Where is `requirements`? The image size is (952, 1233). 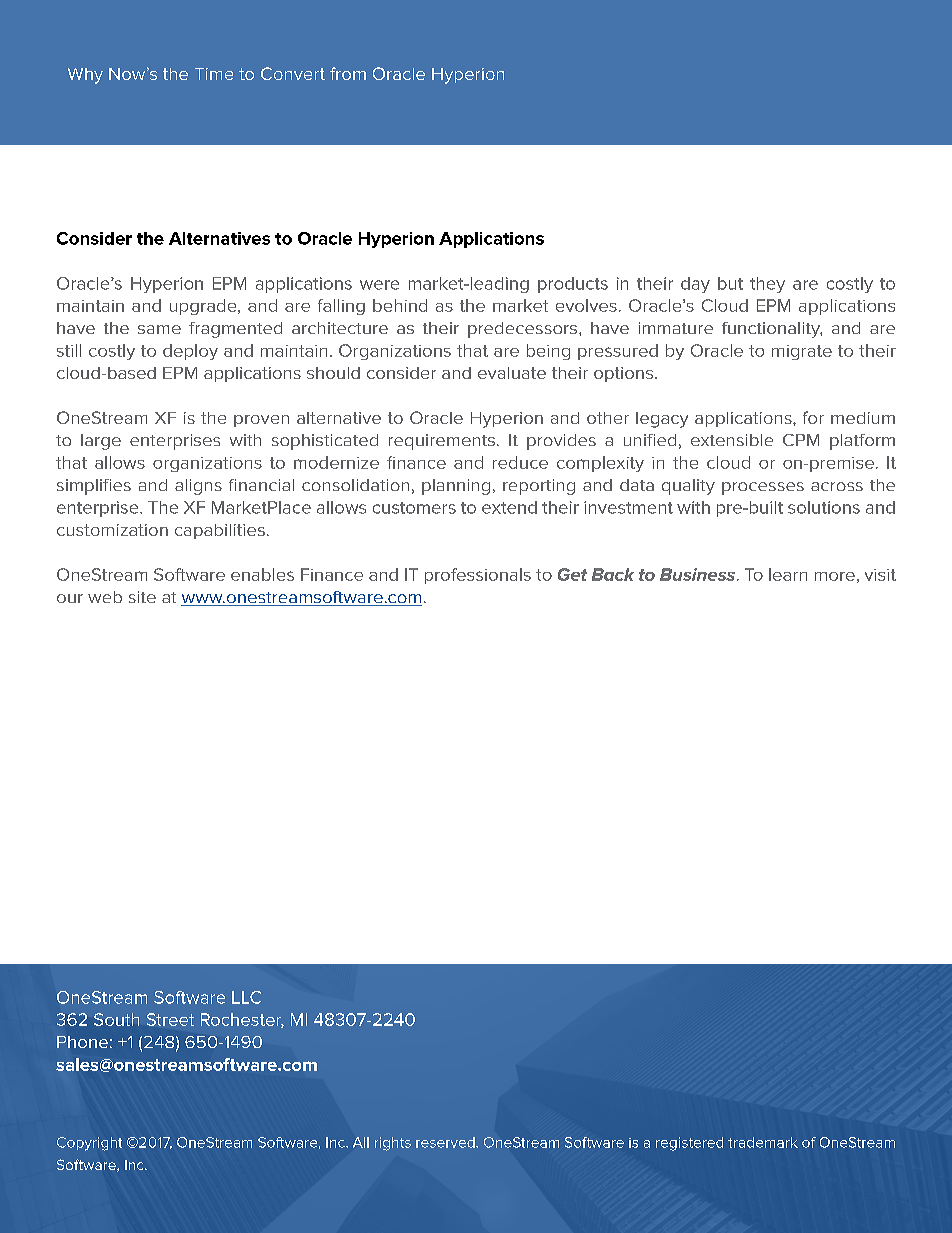 requirements is located at coordinates (442, 442).
